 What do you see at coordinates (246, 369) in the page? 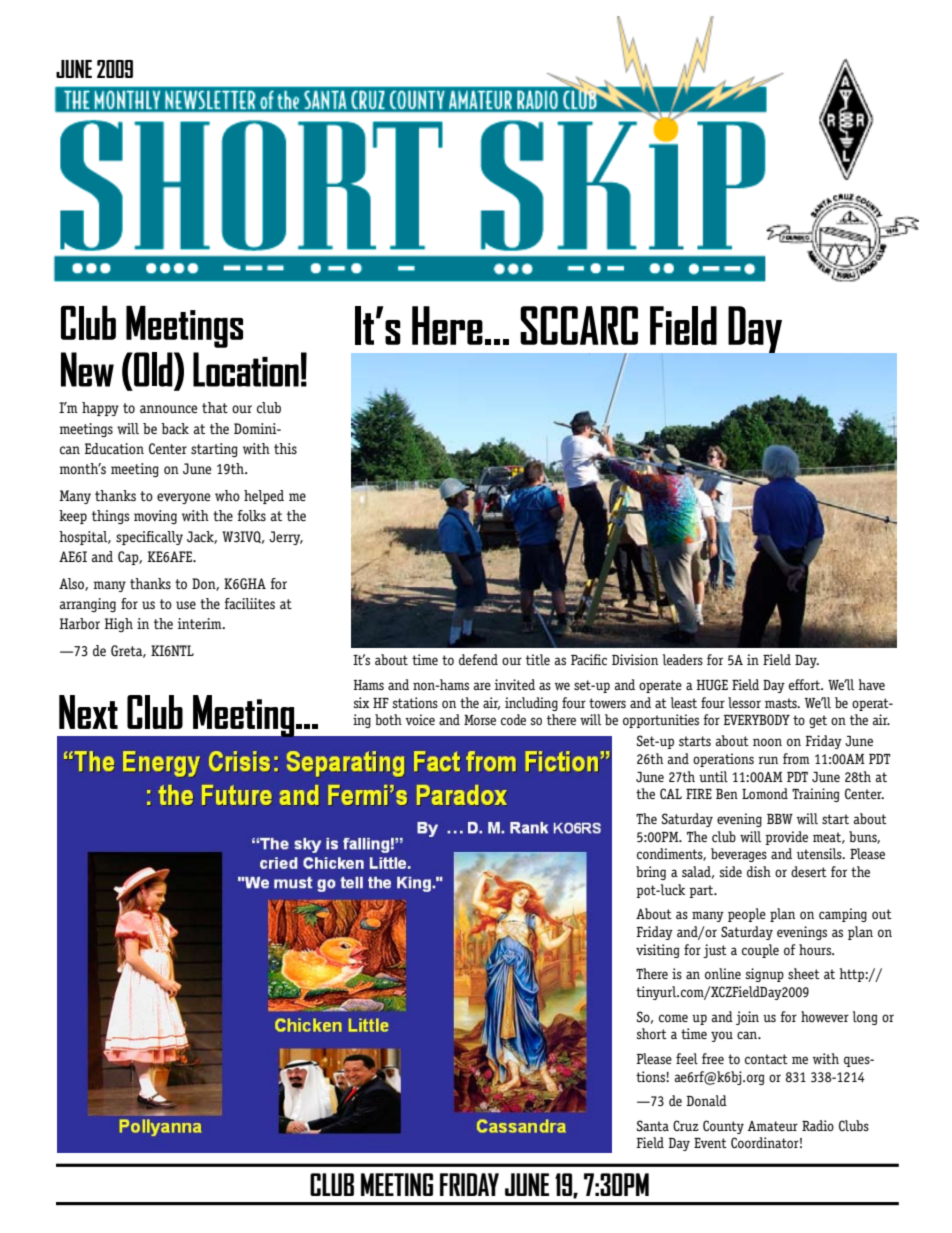
I see `Location` at bounding box center [246, 369].
